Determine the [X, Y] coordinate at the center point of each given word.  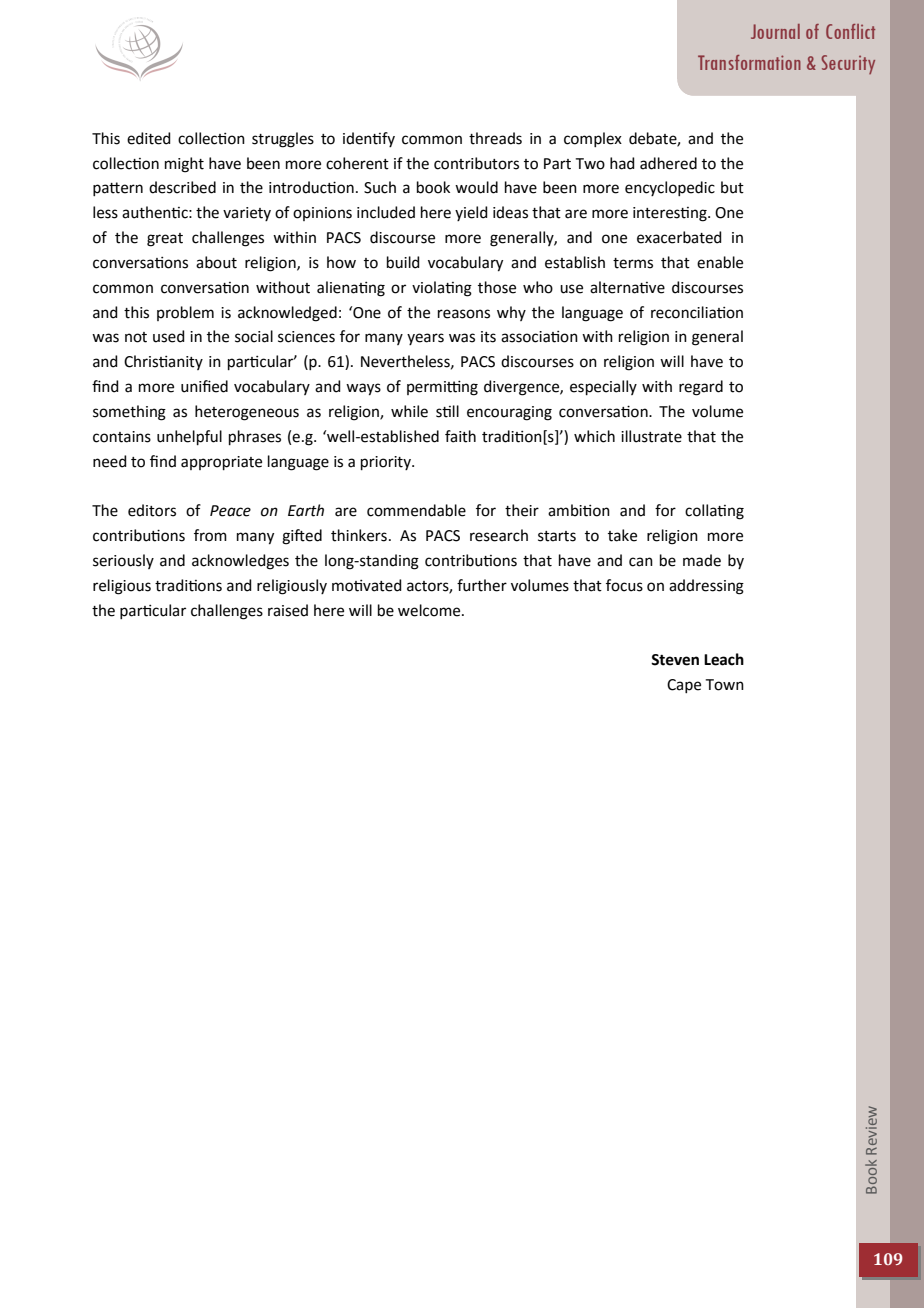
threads [495, 138]
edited [149, 138]
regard [701, 388]
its [488, 337]
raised [288, 610]
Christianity [163, 362]
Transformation [749, 62]
